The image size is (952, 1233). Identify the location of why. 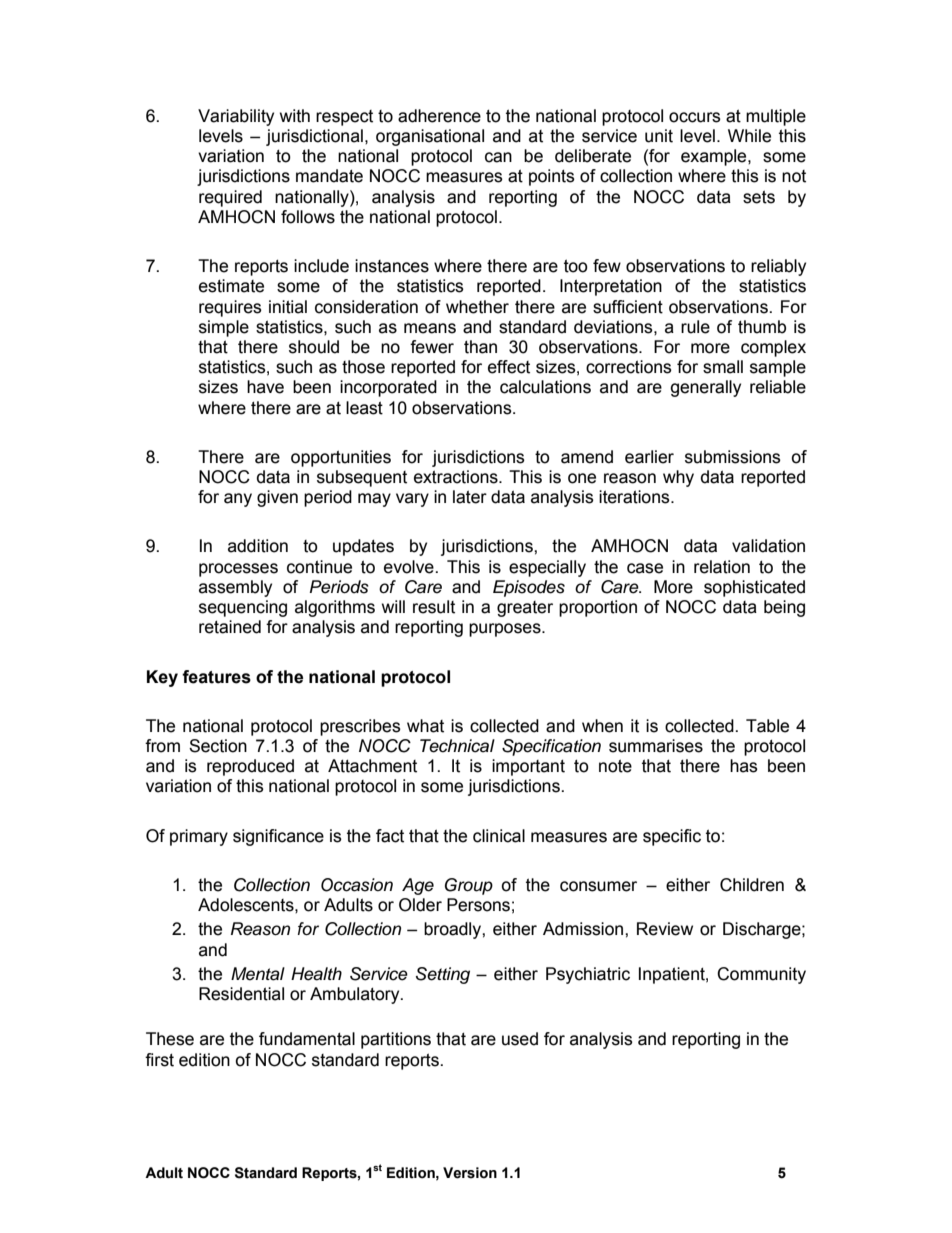
(678, 478).
